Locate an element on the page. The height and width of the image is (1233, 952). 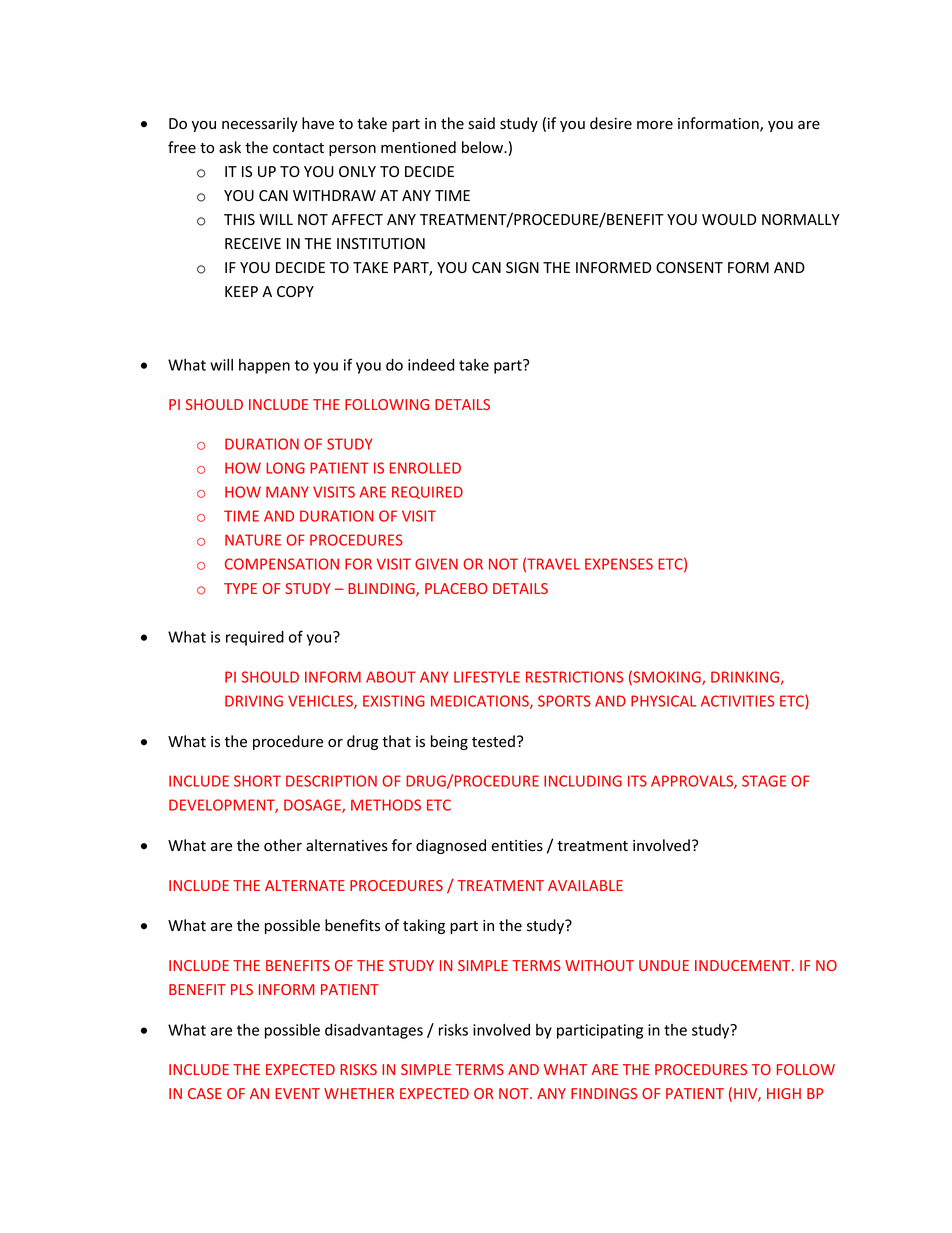
more is located at coordinates (655, 125).
